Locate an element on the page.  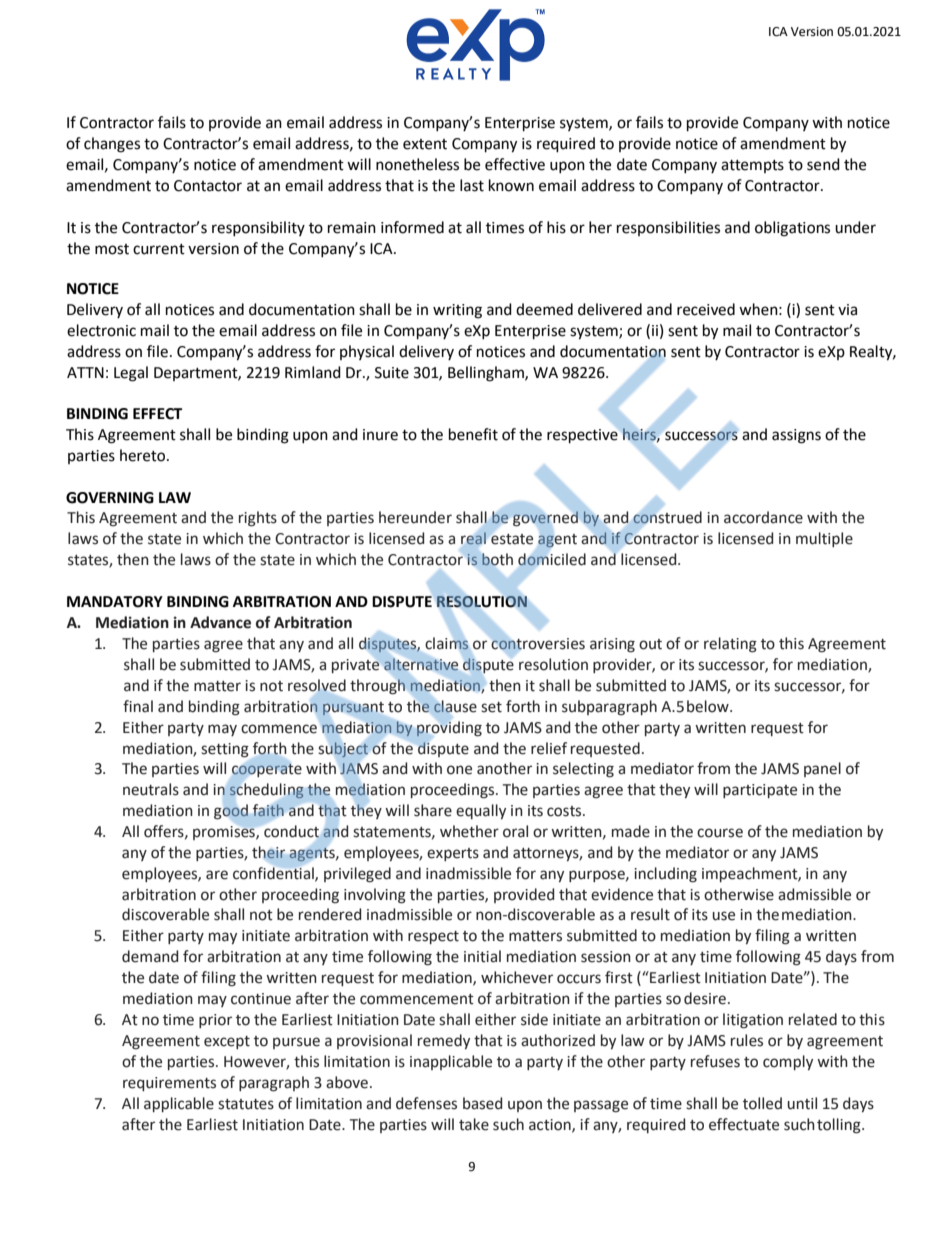
accordance is located at coordinates (763, 517).
